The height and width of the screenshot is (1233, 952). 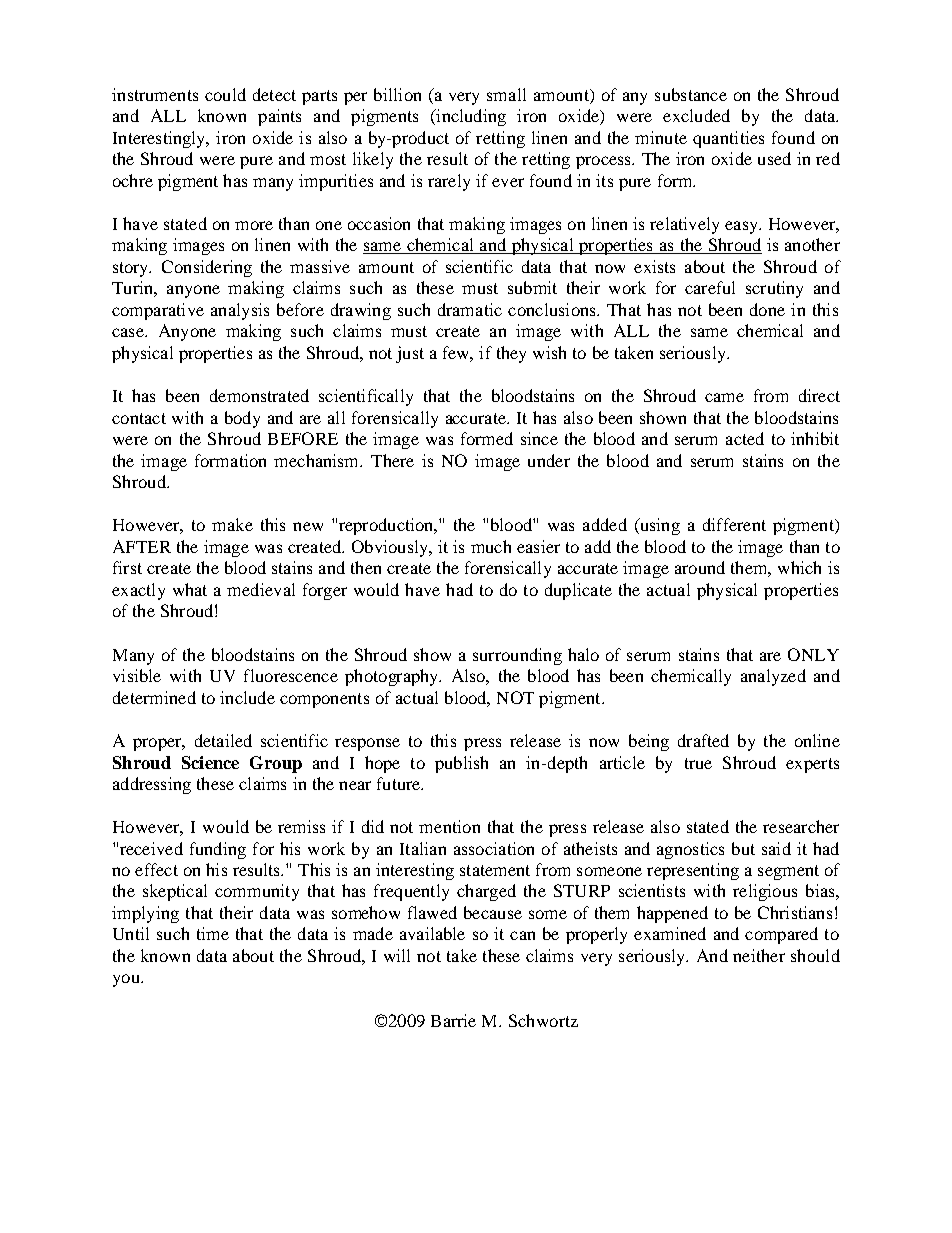 I want to click on including, so click(x=470, y=117).
